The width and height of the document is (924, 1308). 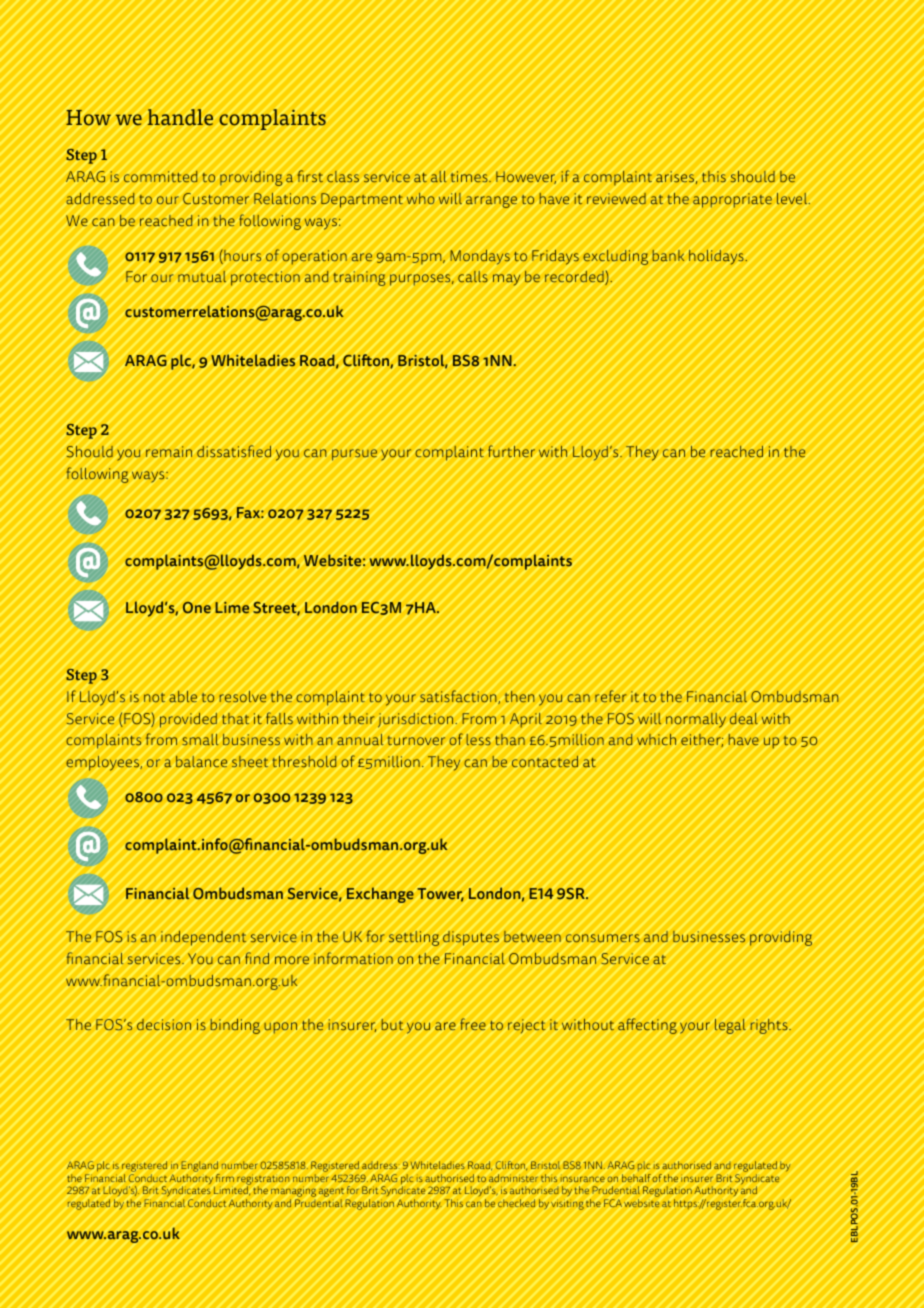 What do you see at coordinates (180, 117) in the document?
I see `handle` at bounding box center [180, 117].
